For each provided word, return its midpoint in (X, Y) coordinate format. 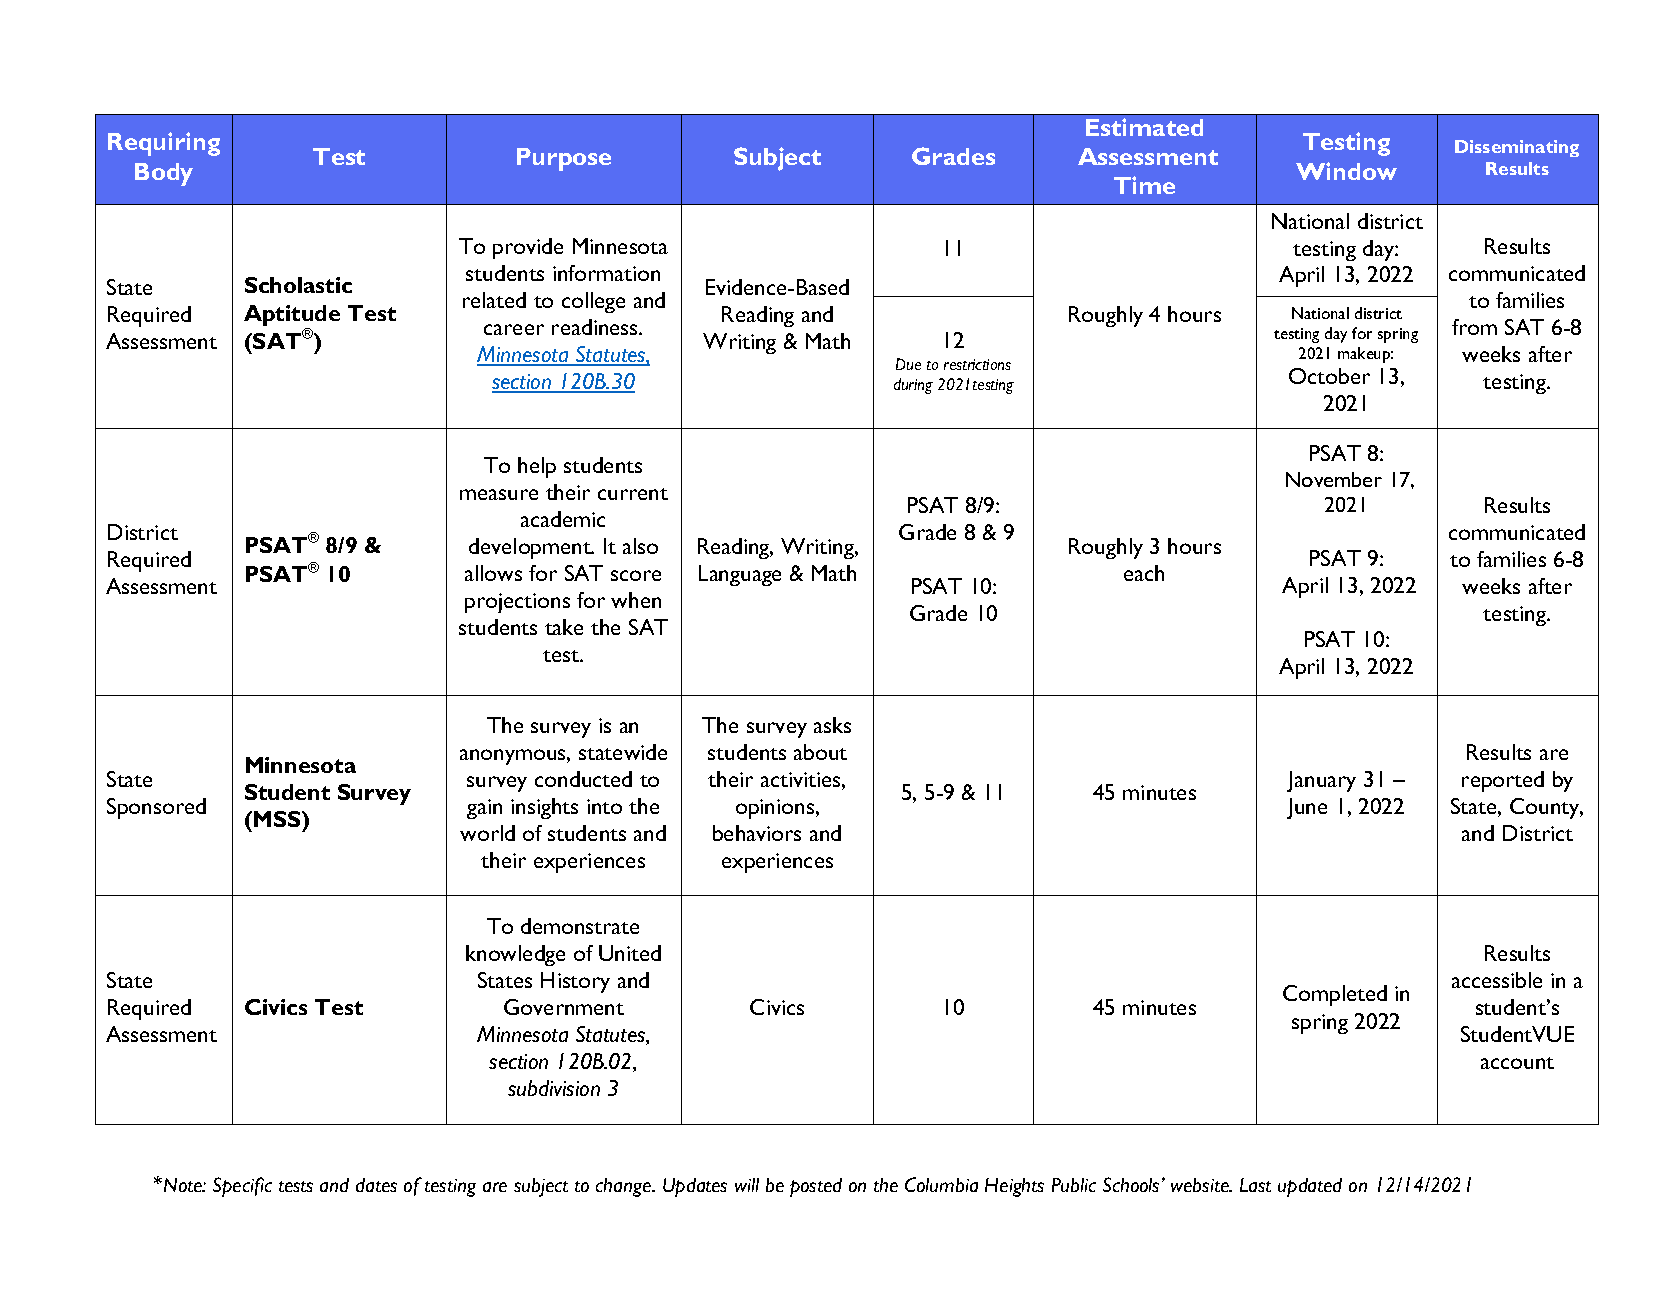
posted (816, 1187)
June (1307, 808)
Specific (242, 1187)
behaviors (757, 833)
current (633, 494)
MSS (278, 819)
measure (499, 494)
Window (1346, 171)
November (1334, 479)
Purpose (564, 159)
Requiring (164, 144)
